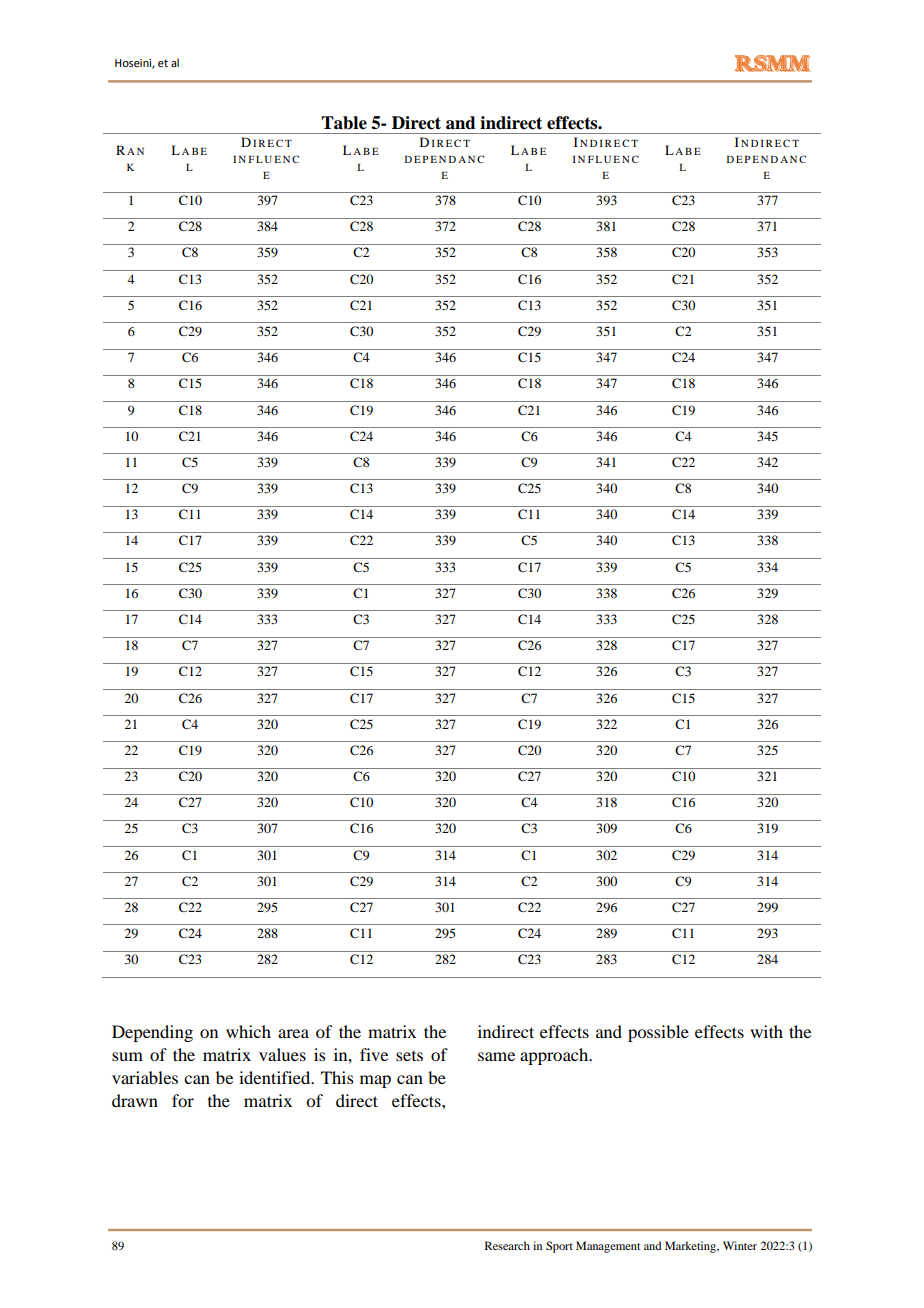  What do you see at coordinates (248, 1031) in the screenshot?
I see `which` at bounding box center [248, 1031].
